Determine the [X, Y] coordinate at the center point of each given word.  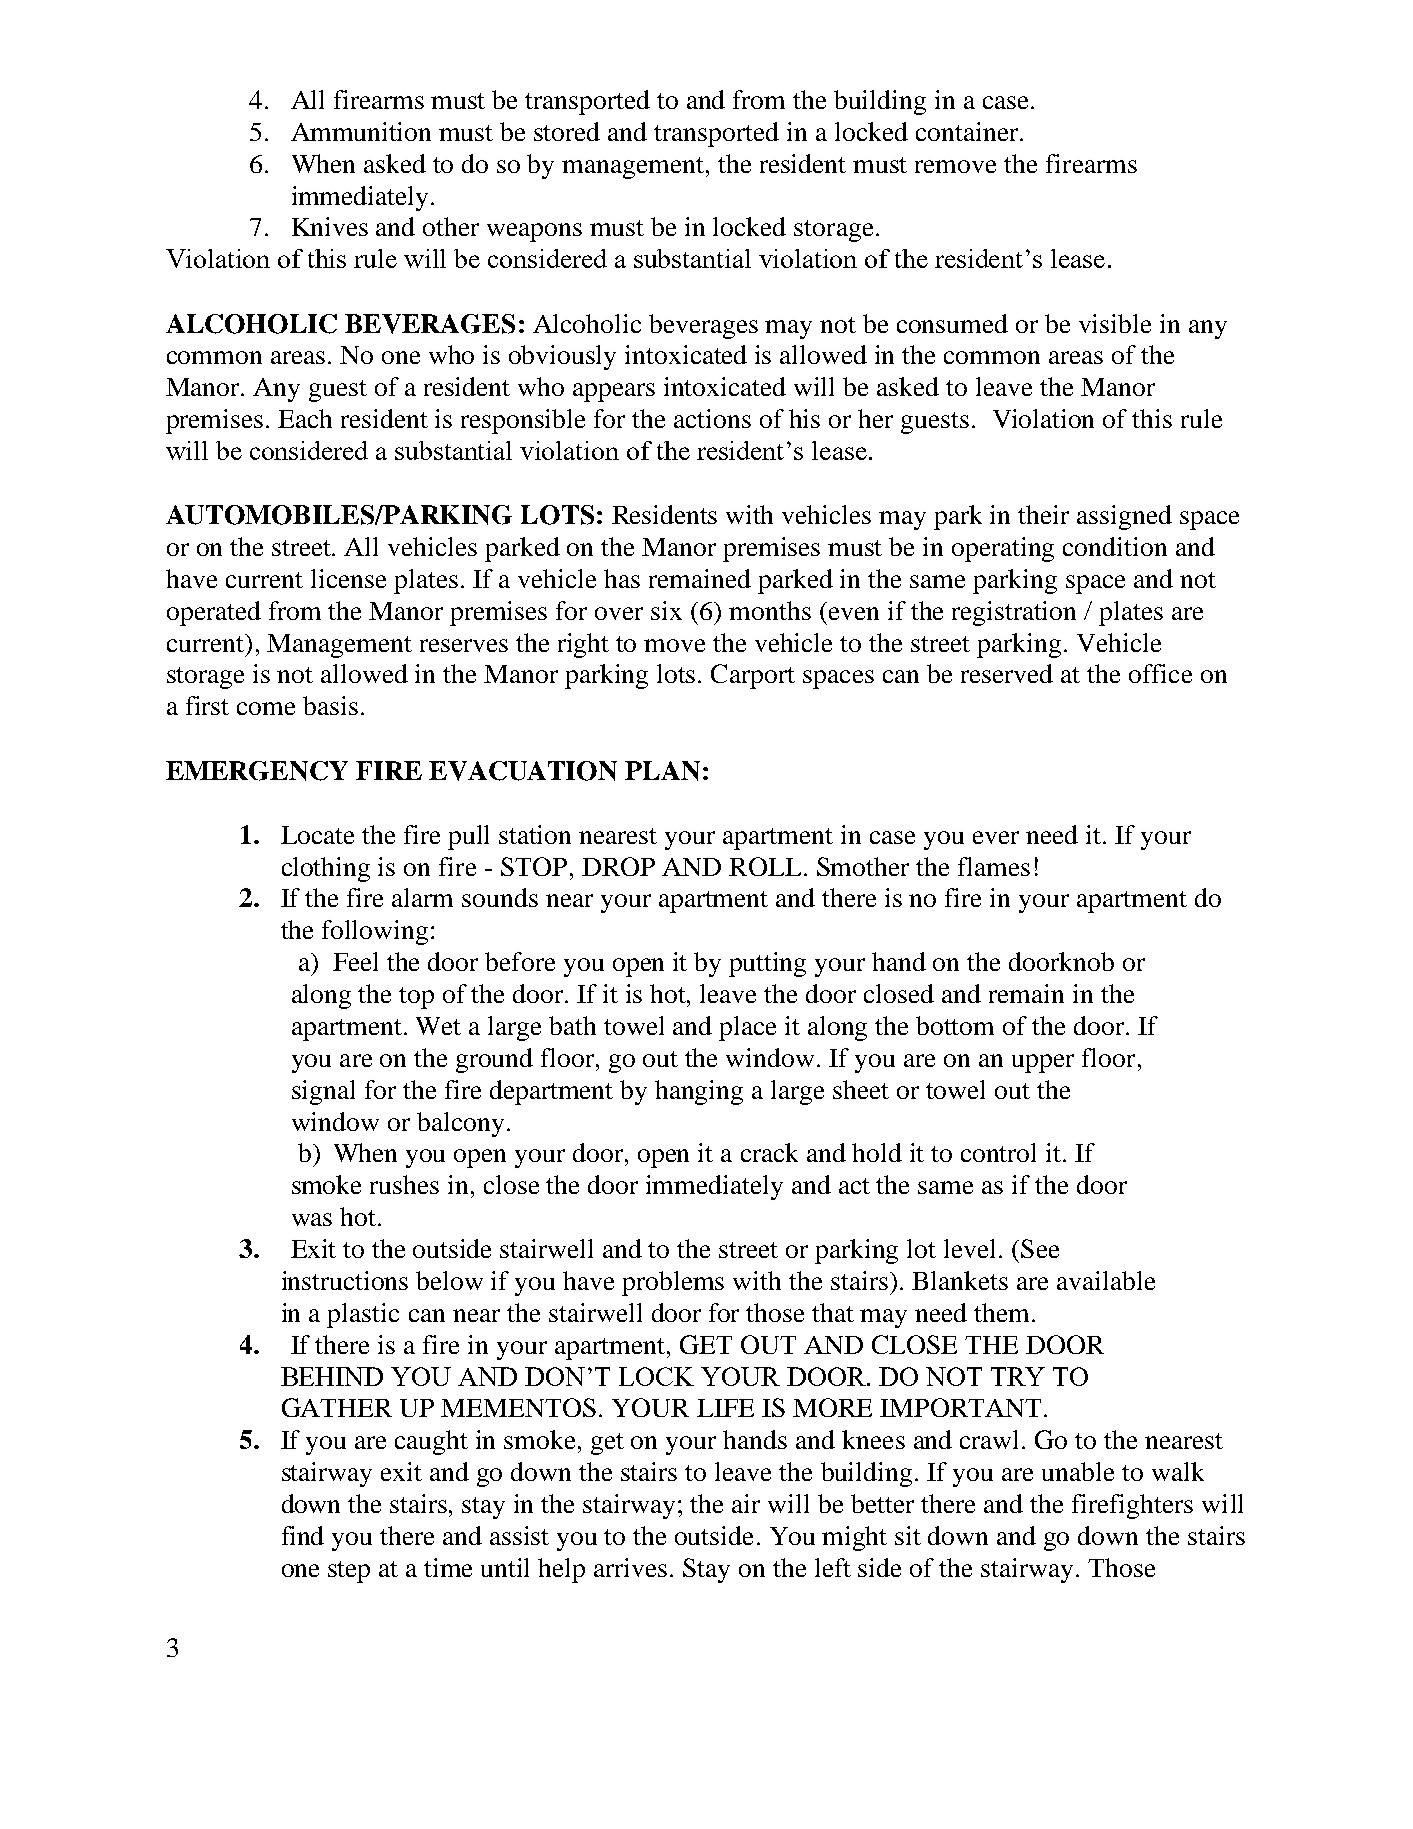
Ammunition [361, 131]
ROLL [765, 866]
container [968, 131]
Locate [317, 835]
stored [567, 131]
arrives [630, 1567]
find [303, 1535]
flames [994, 866]
